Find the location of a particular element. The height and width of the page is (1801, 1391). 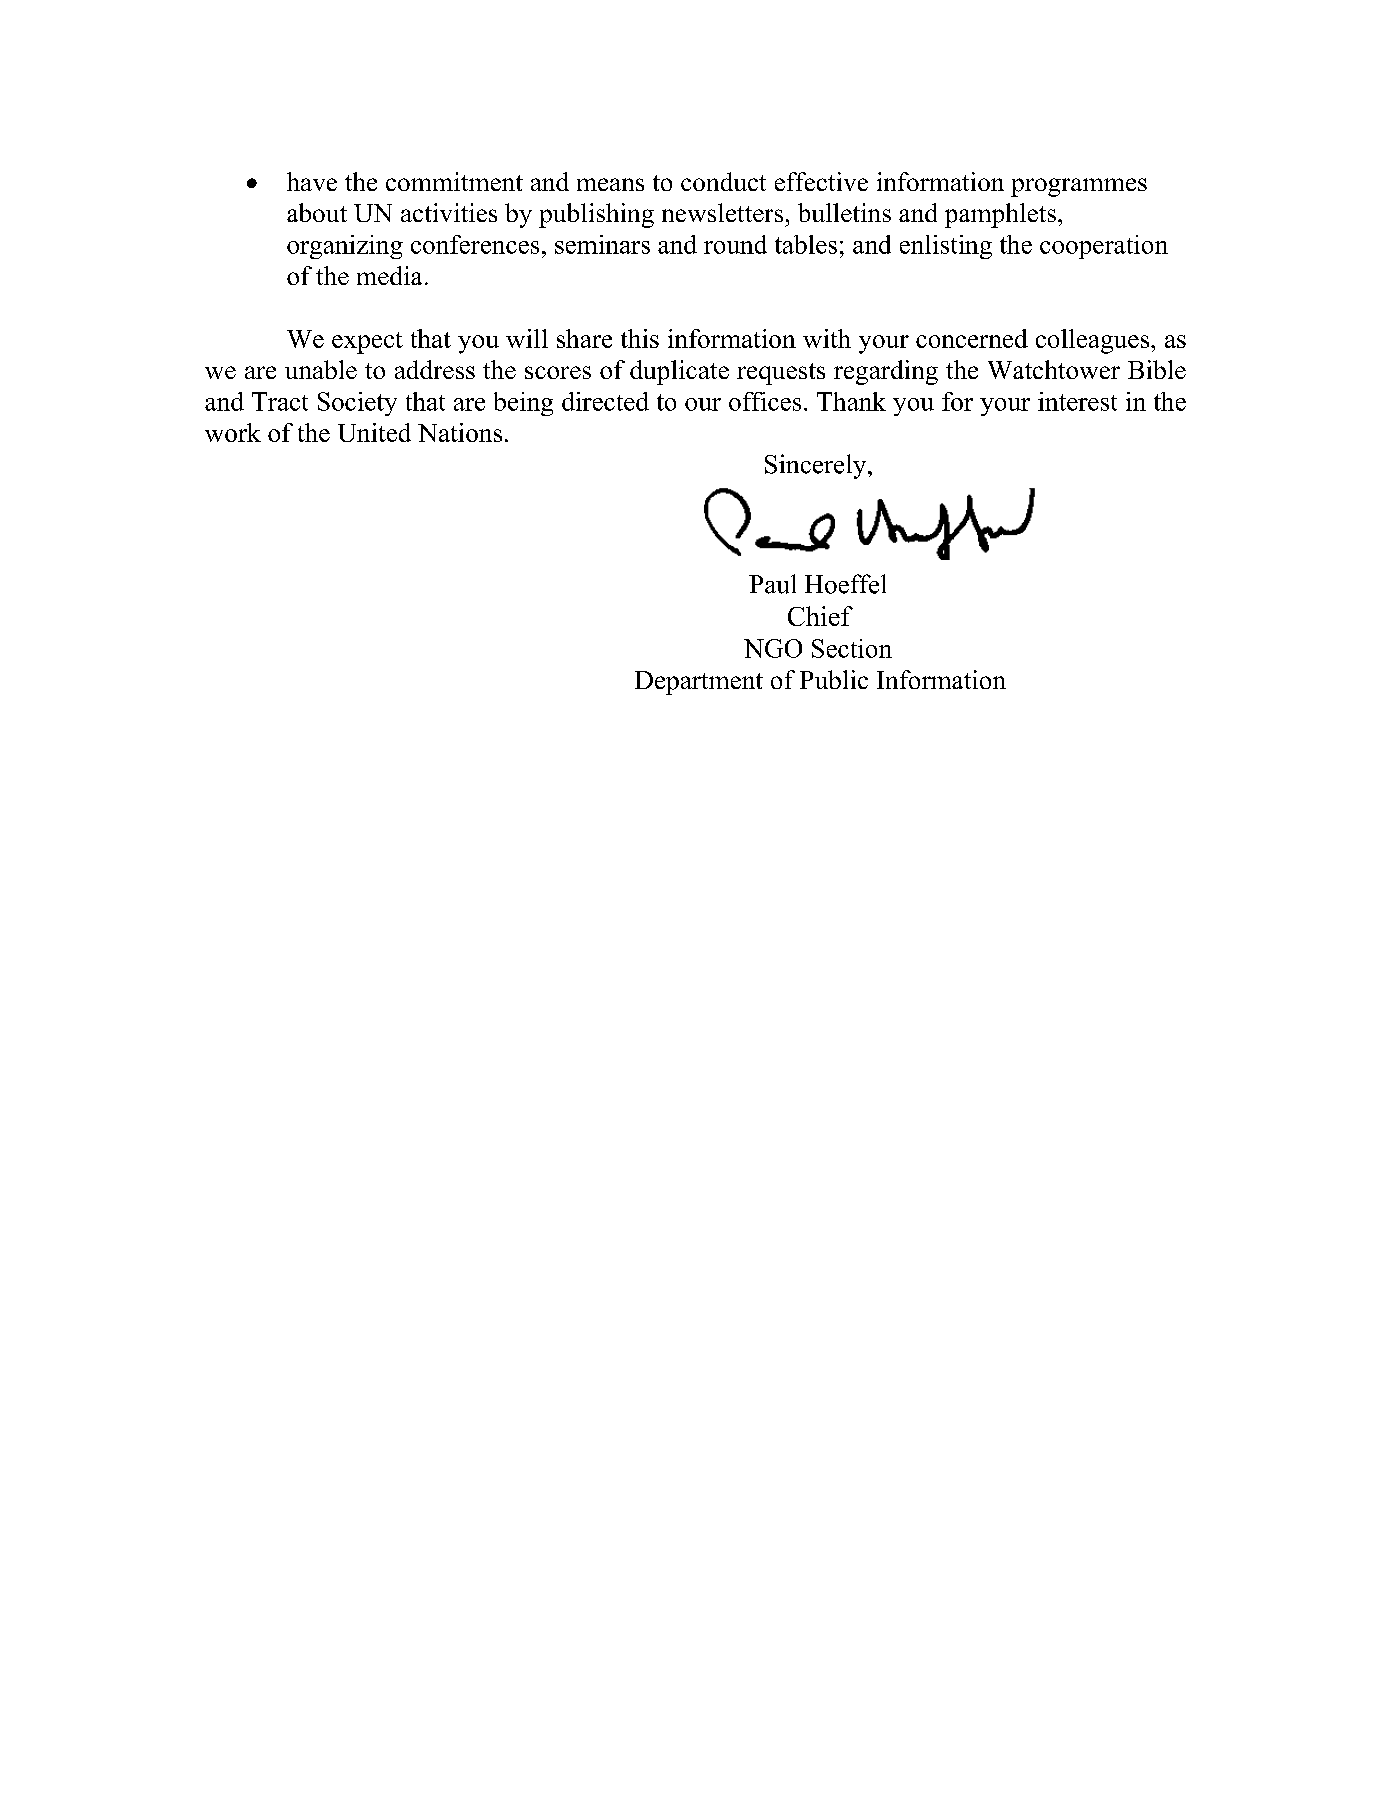

interest is located at coordinates (1077, 401).
